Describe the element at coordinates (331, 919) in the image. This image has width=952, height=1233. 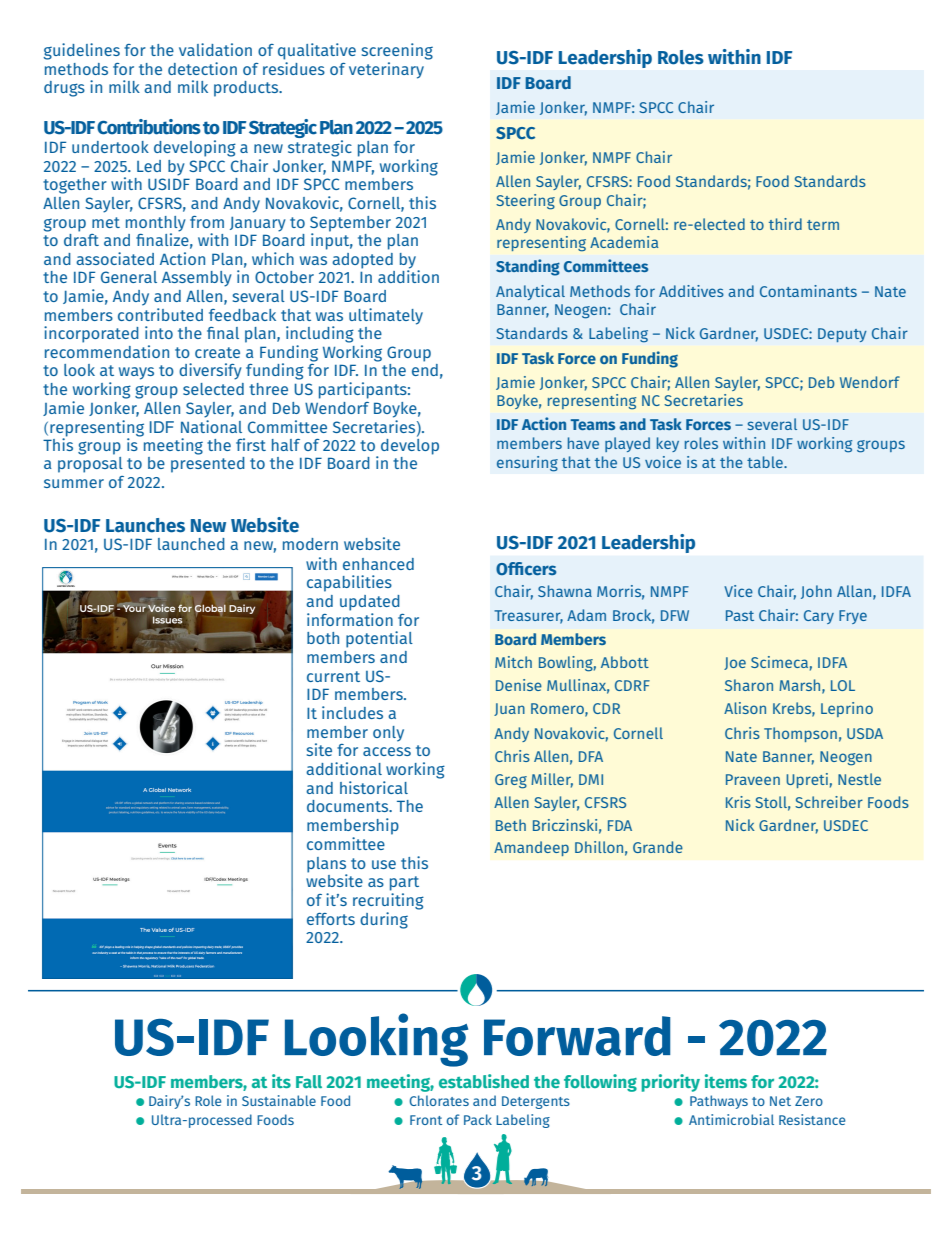
I see `efforts` at that location.
